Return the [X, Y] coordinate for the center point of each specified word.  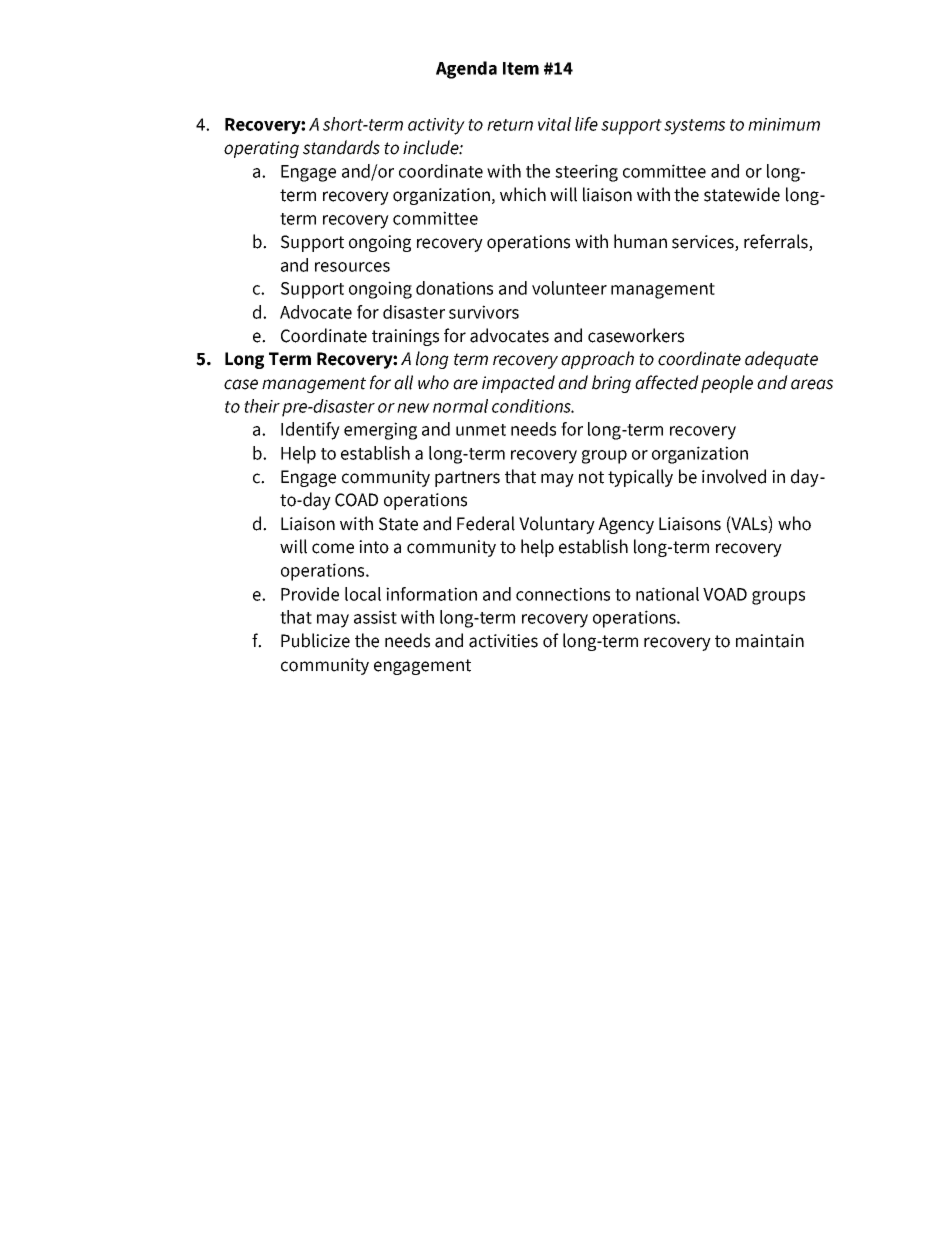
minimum [784, 124]
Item [521, 68]
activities [503, 641]
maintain [770, 641]
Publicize [315, 640]
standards [341, 147]
